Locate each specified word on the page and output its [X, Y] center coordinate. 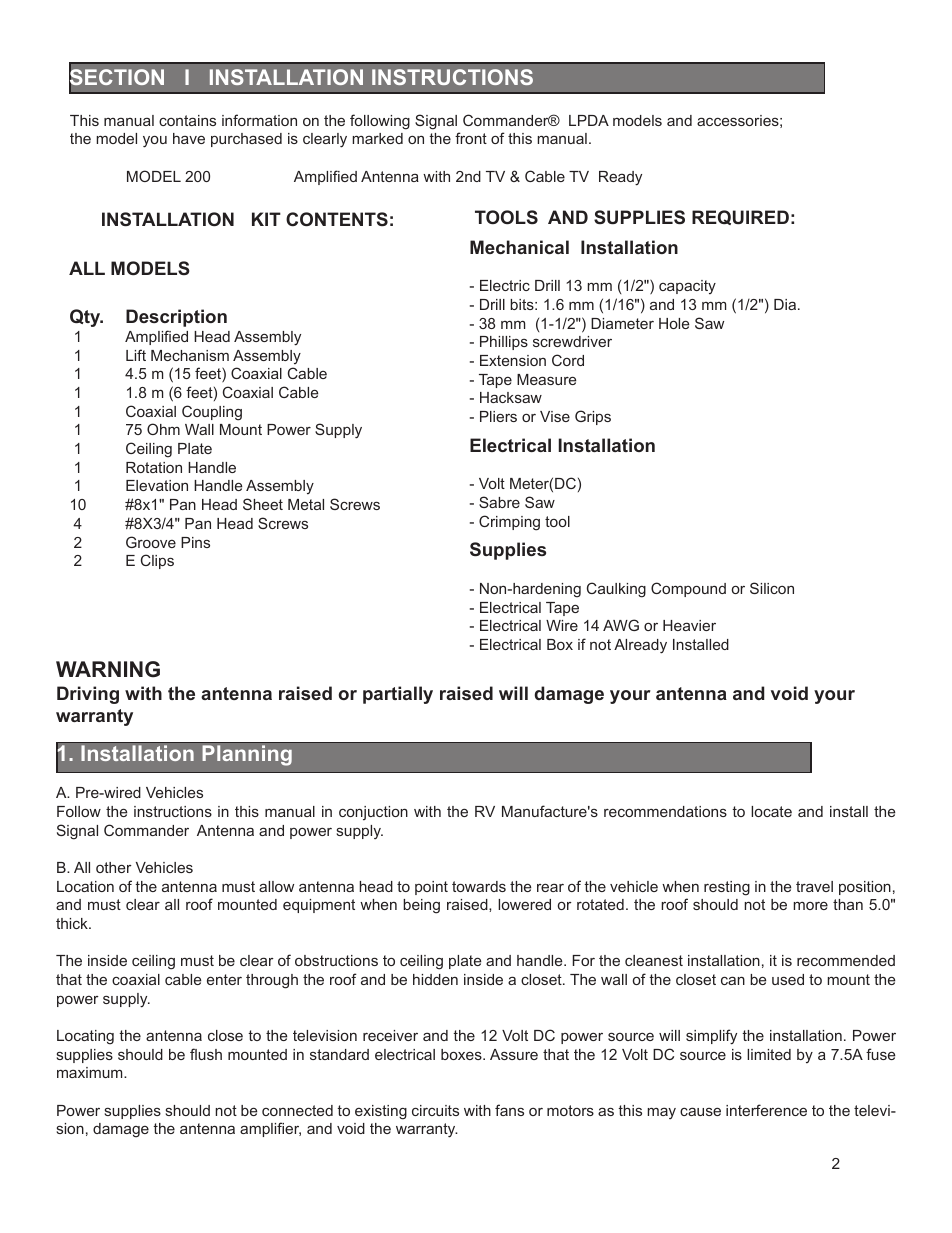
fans [509, 1110]
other [114, 867]
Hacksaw [511, 397]
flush [206, 1054]
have [189, 138]
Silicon [772, 588]
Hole [674, 323]
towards [479, 886]
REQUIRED [740, 217]
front [471, 138]
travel [814, 886]
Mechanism [190, 355]
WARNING [108, 669]
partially [398, 695]
